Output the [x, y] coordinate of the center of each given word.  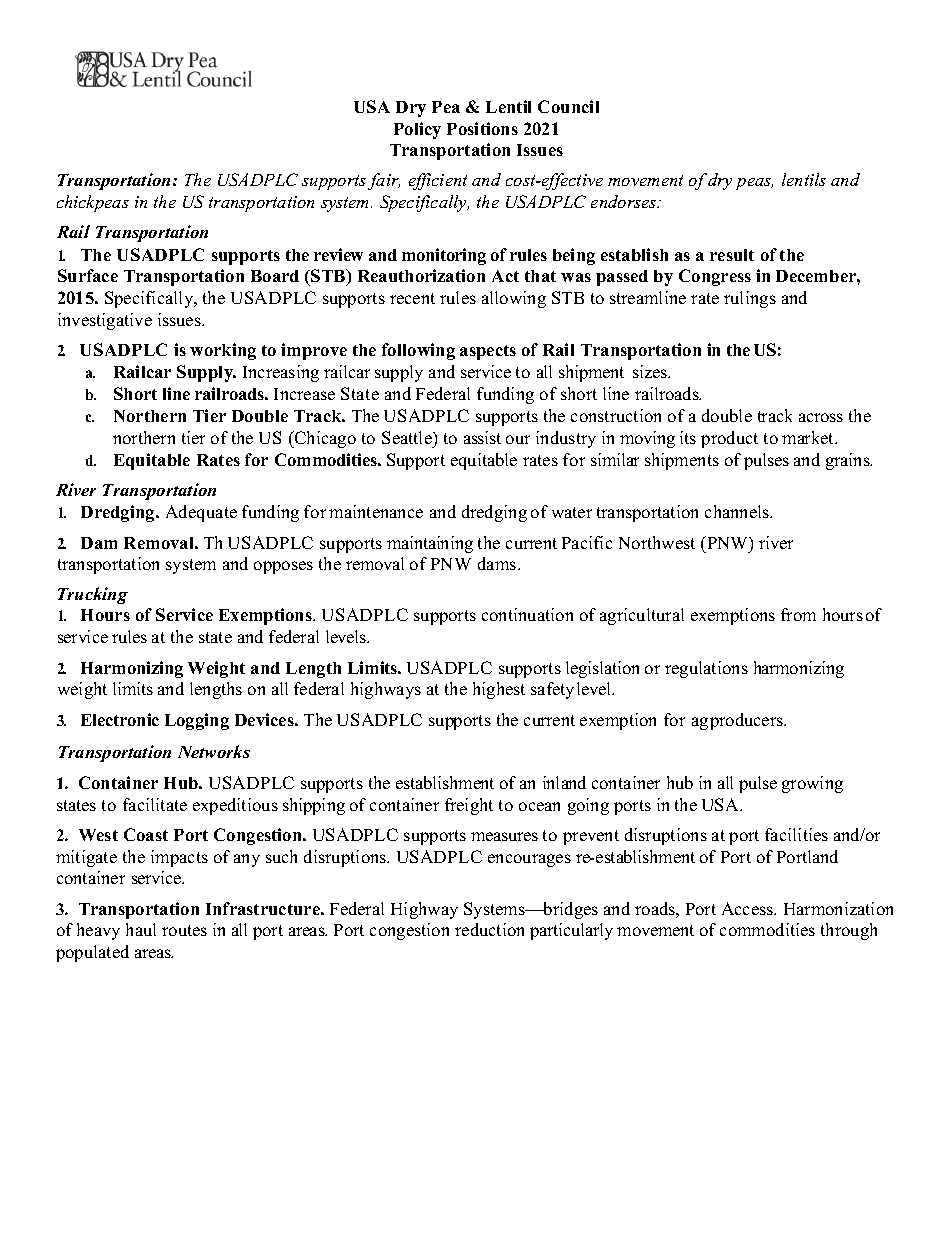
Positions [482, 128]
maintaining [430, 544]
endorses [625, 201]
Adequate [201, 513]
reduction [489, 929]
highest [499, 690]
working [223, 351]
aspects [488, 352]
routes [184, 930]
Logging [197, 721]
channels [738, 511]
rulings [750, 299]
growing [812, 784]
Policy [417, 130]
